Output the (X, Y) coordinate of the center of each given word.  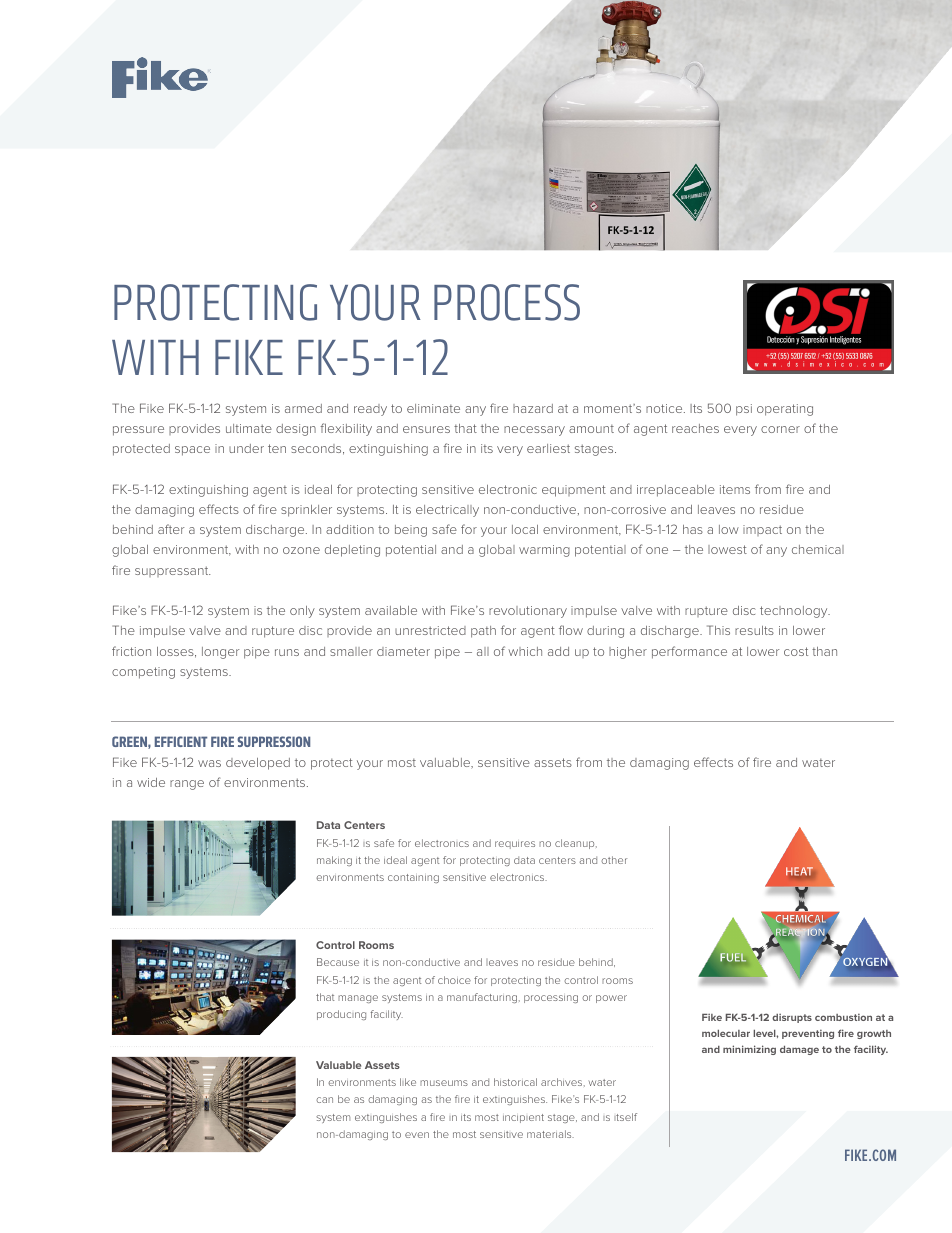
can (324, 1100)
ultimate (249, 428)
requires (515, 845)
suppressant (172, 571)
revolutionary (528, 612)
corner (780, 429)
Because (338, 962)
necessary (534, 431)
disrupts (792, 1018)
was (209, 763)
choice (454, 980)
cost (796, 651)
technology (795, 612)
